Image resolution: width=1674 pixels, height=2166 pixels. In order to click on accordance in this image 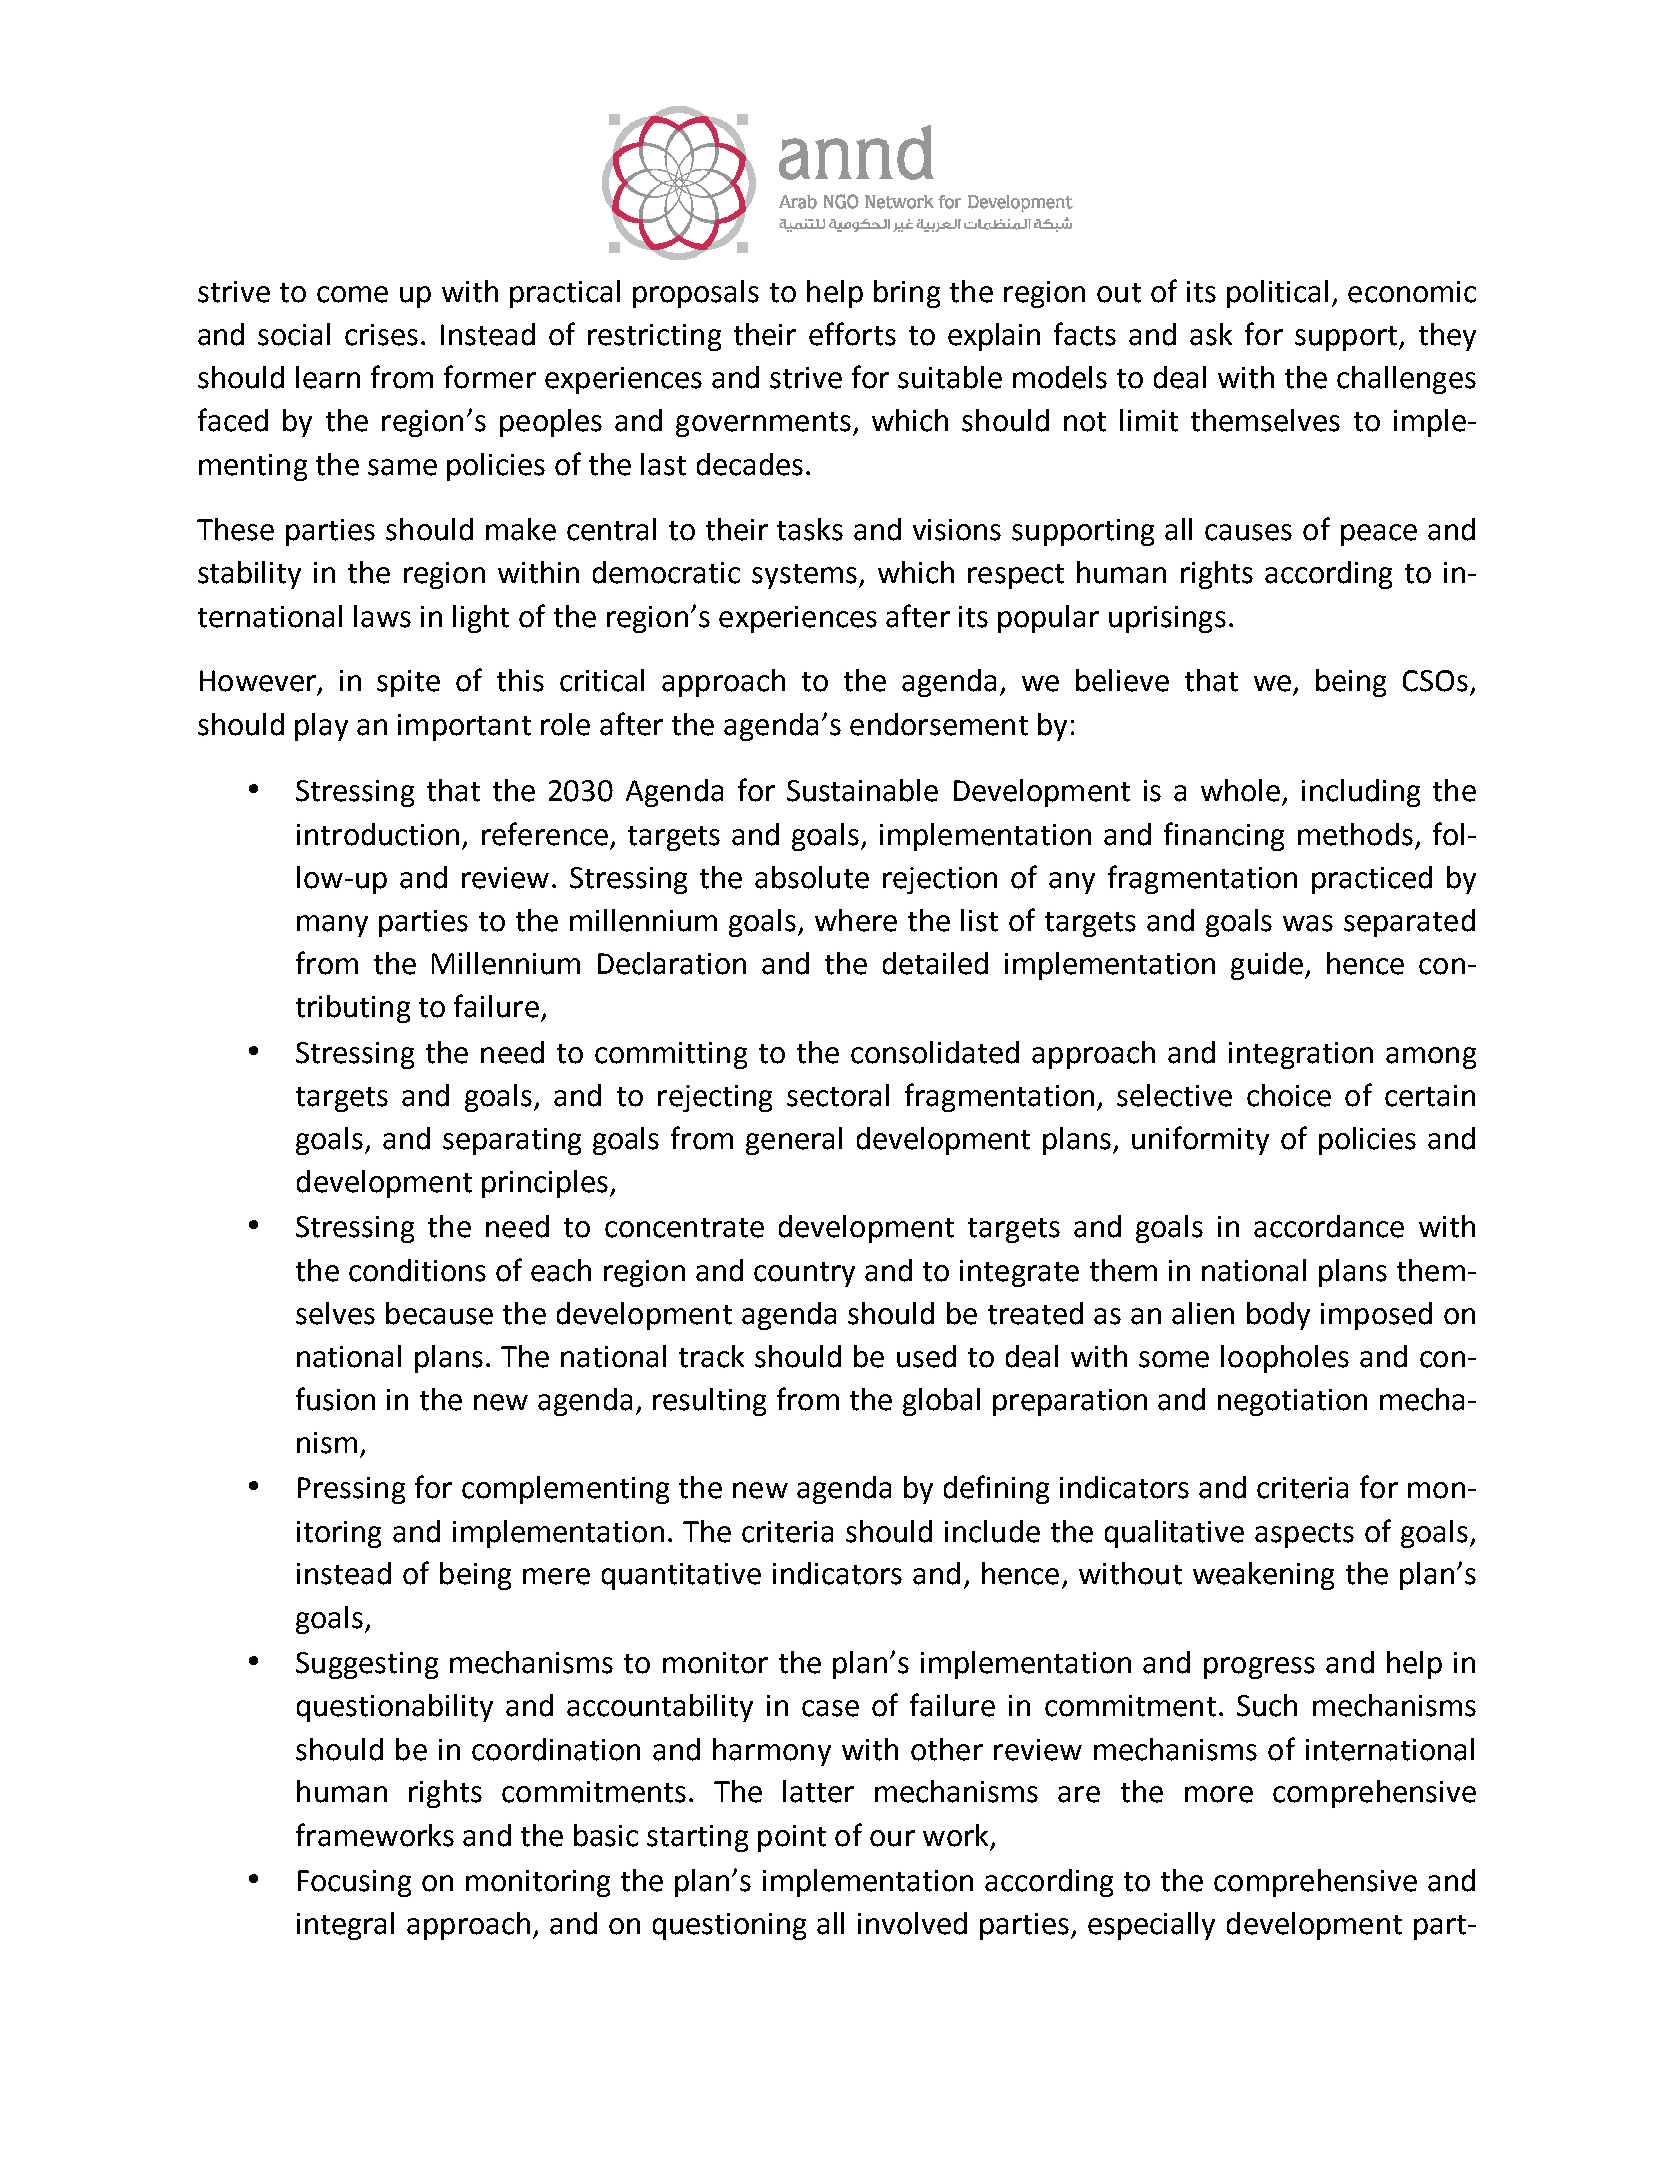, I will do `click(1329, 1226)`.
